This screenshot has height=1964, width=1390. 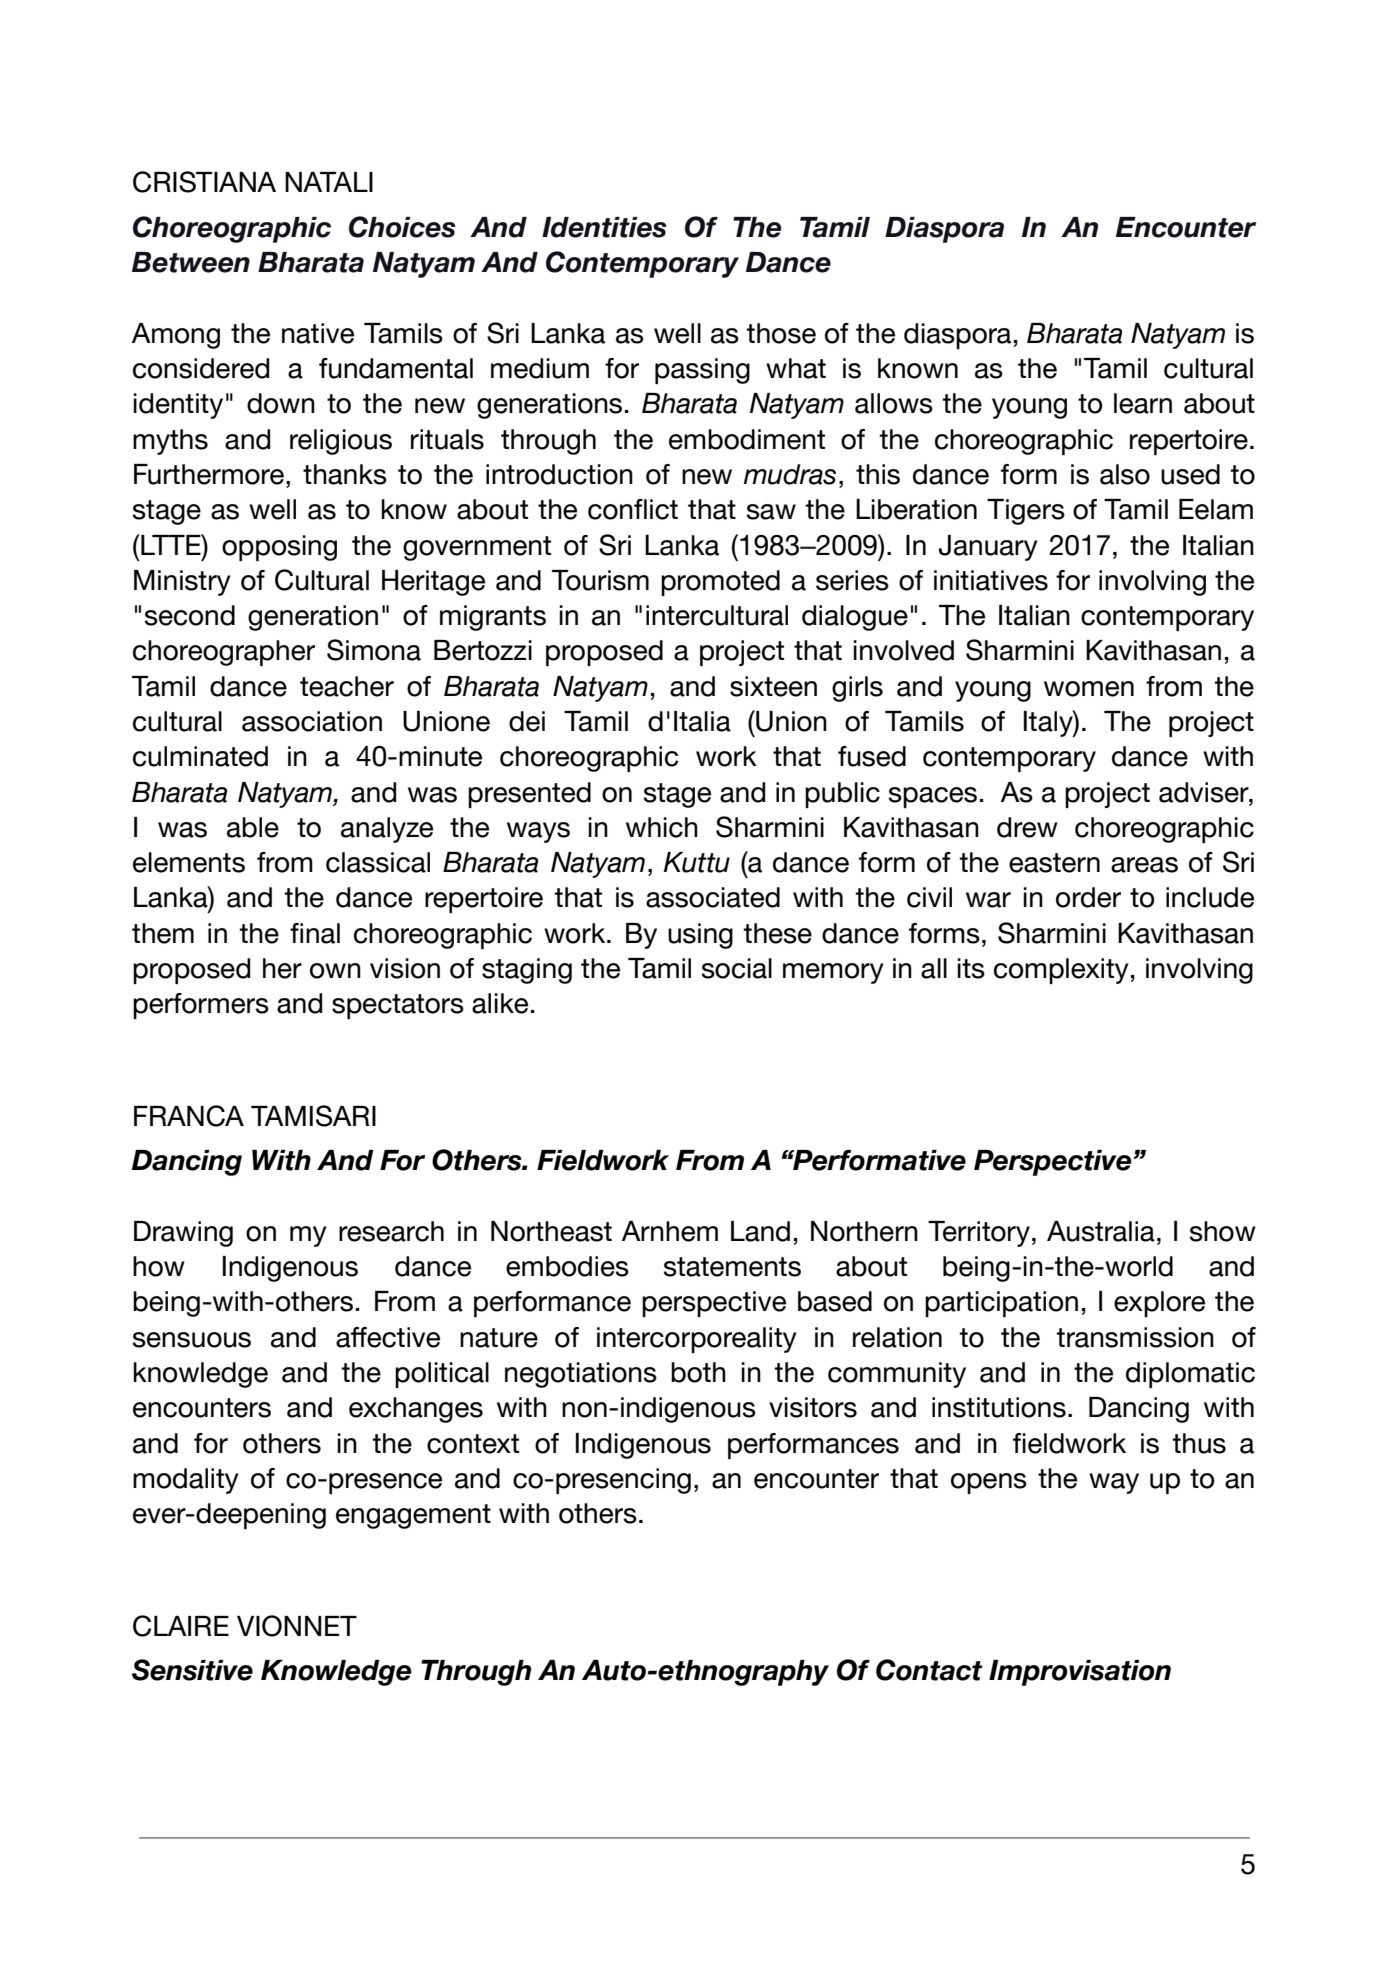 I want to click on CLAIRE, so click(x=181, y=1626).
